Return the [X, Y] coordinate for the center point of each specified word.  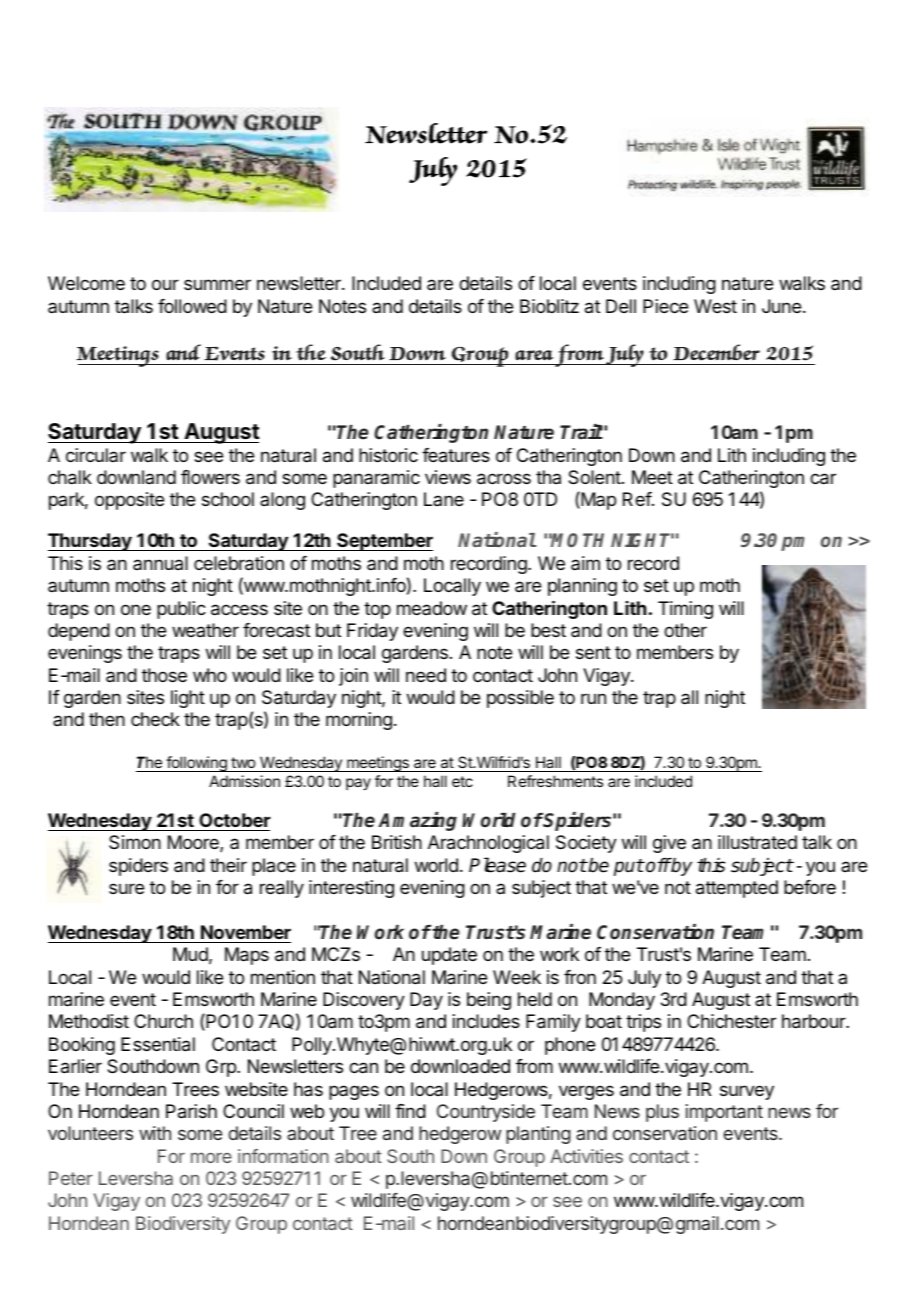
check [155, 719]
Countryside [486, 1113]
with [155, 1133]
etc [462, 781]
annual [160, 563]
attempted [737, 889]
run [593, 698]
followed [192, 306]
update [449, 956]
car [823, 479]
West [715, 306]
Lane [444, 499]
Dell [621, 306]
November [246, 932]
